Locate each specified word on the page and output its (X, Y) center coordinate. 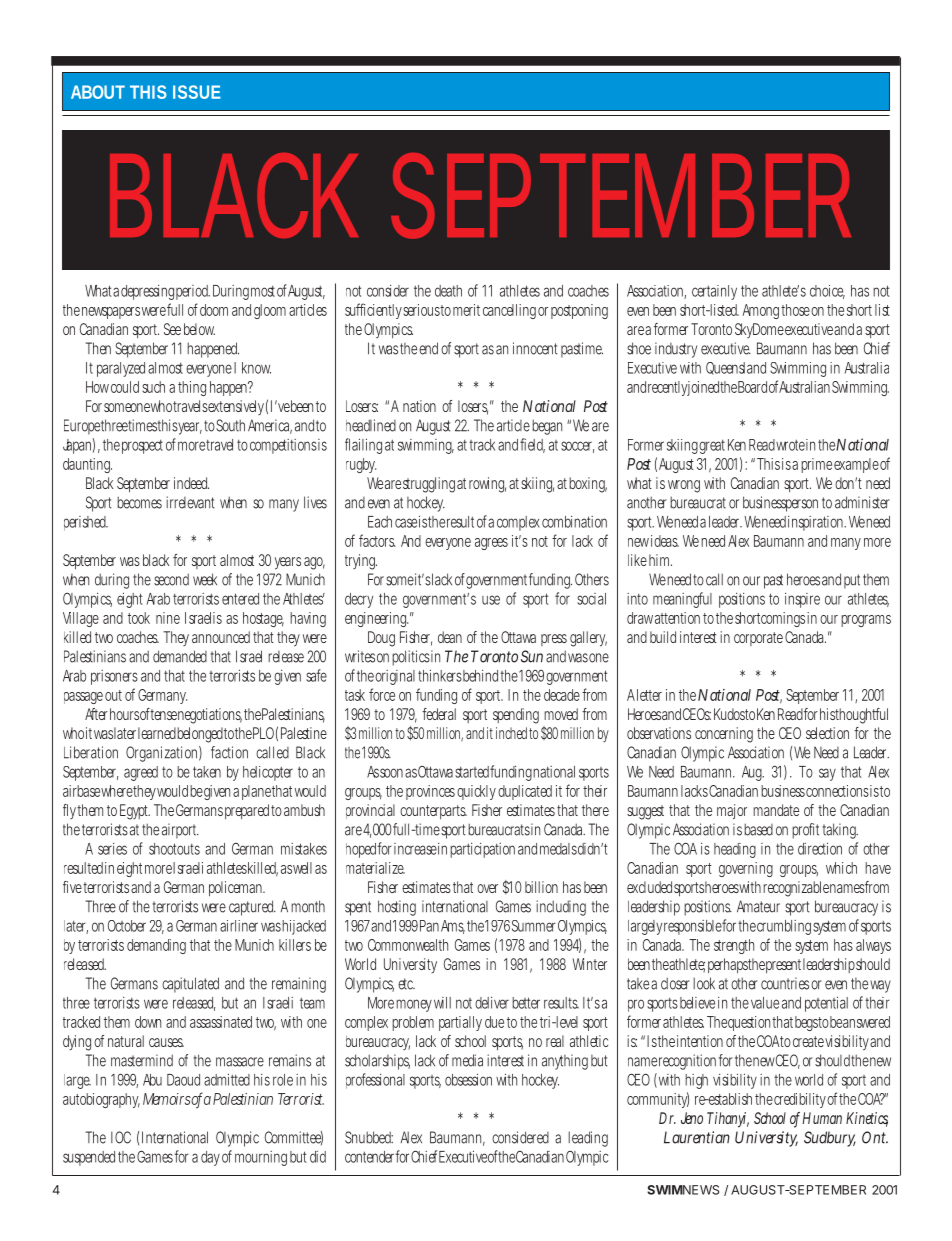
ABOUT (98, 92)
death (448, 291)
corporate (758, 639)
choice (827, 292)
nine (168, 618)
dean (450, 637)
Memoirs (167, 1099)
